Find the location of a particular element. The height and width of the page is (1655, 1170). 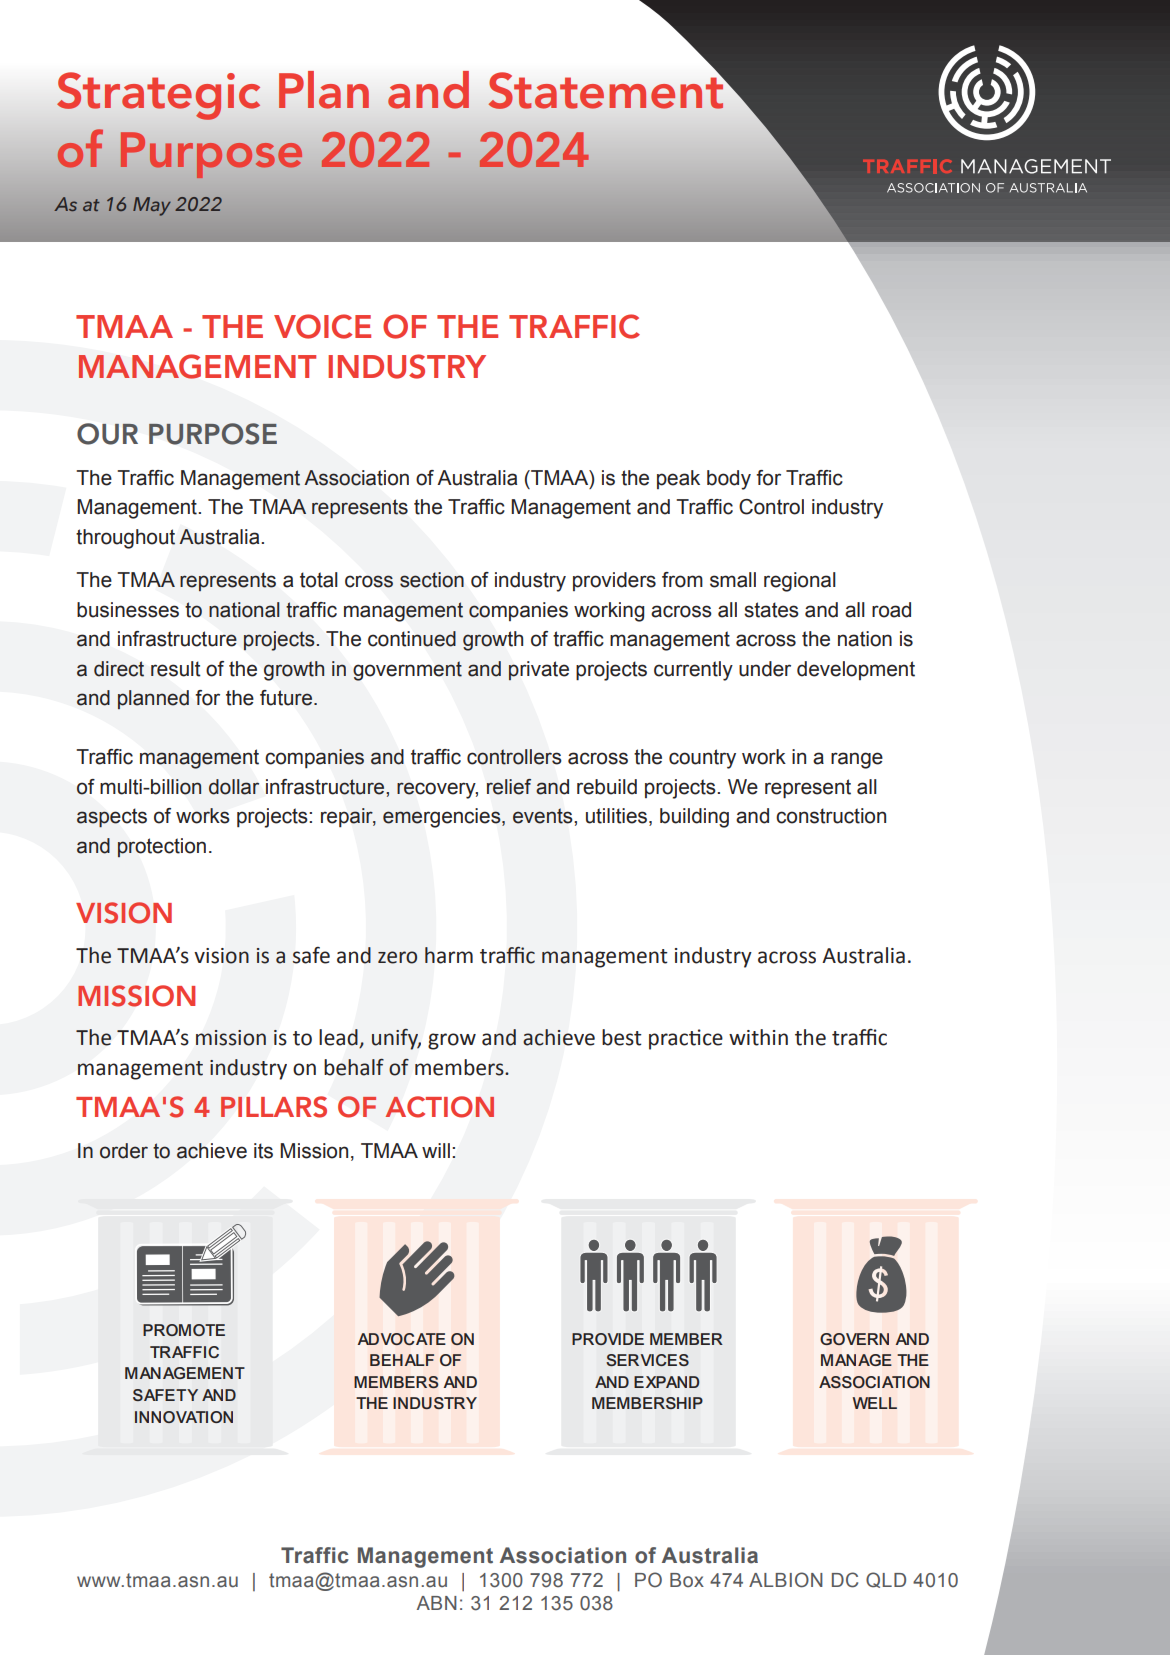

ACTION is located at coordinates (439, 1107).
